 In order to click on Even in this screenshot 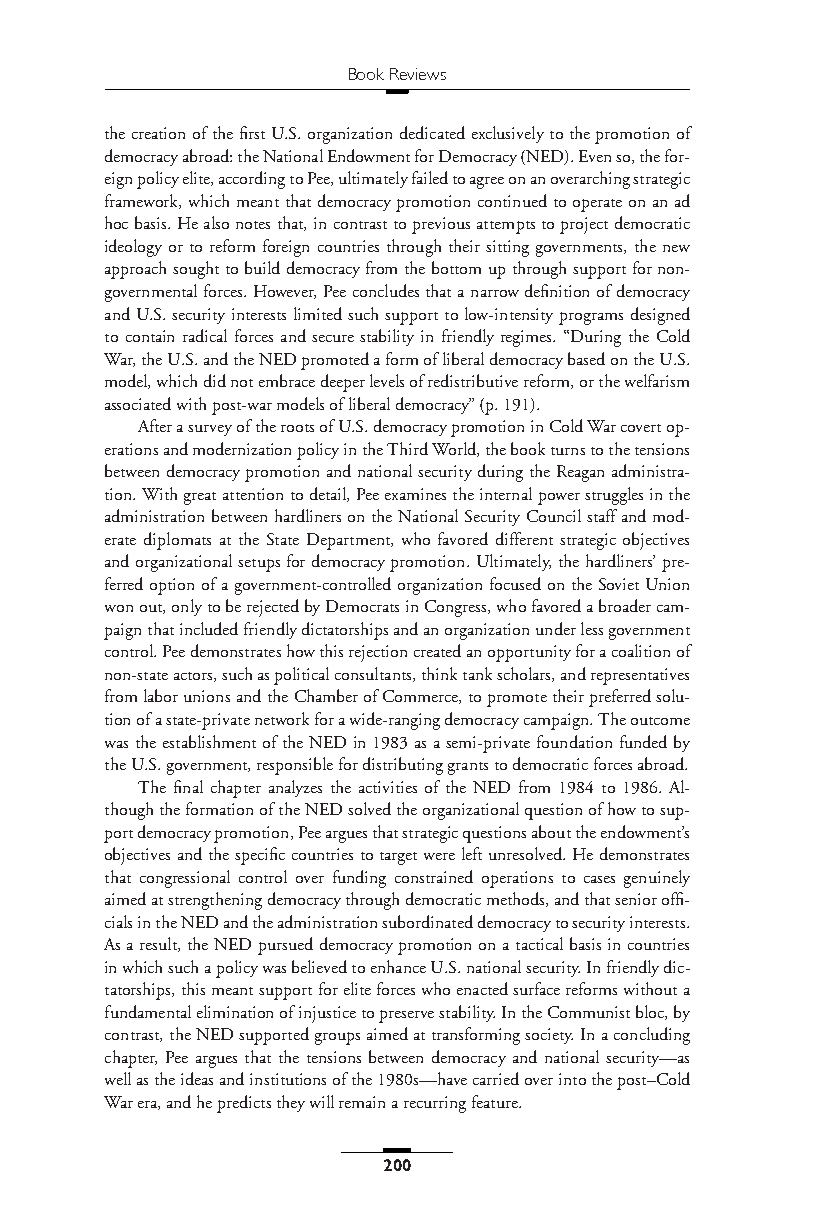, I will do `click(595, 156)`.
